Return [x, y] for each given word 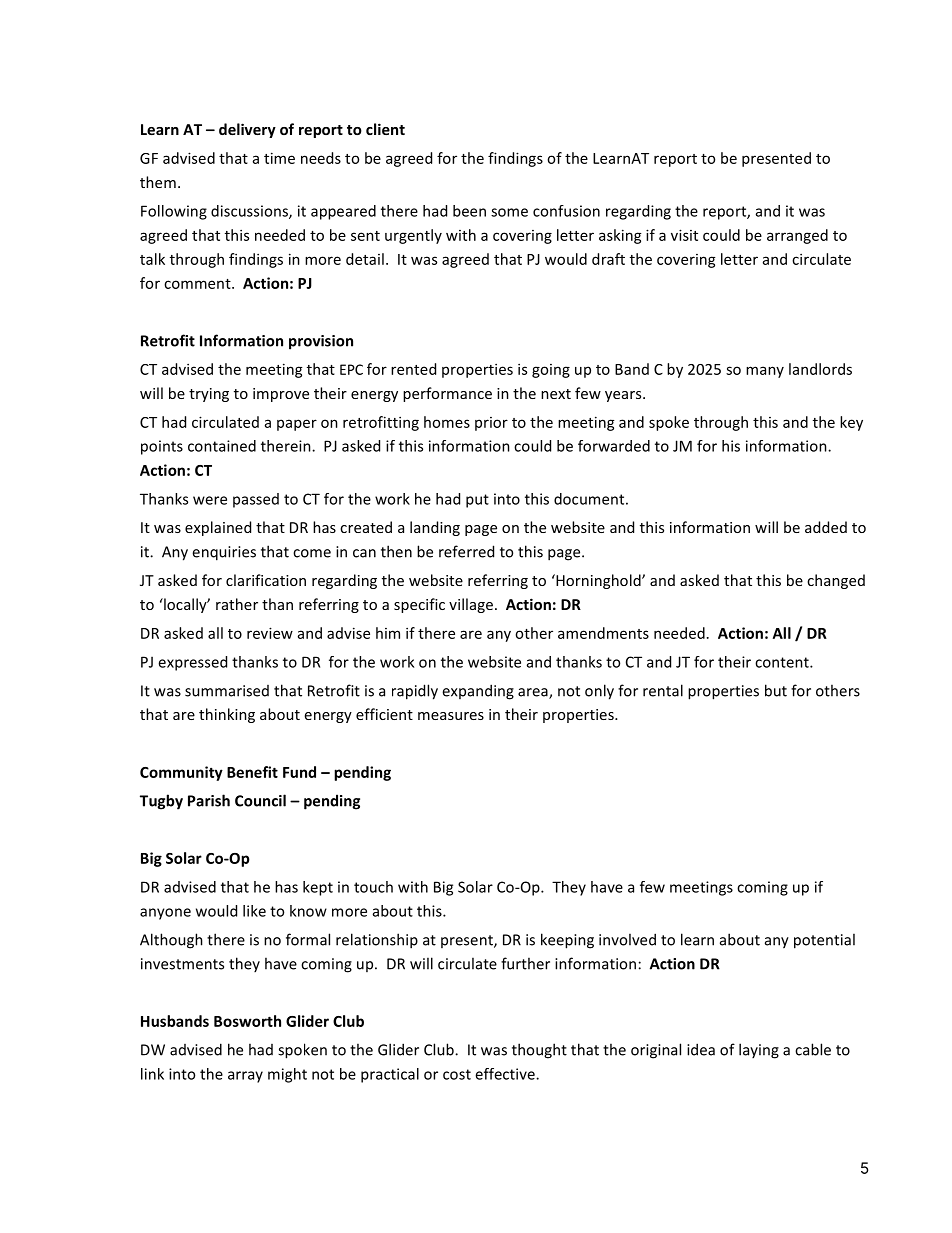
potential [824, 941]
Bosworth [247, 1021]
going [551, 371]
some [509, 212]
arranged [797, 236]
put [477, 501]
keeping [567, 941]
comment [198, 284]
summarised [227, 691]
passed [256, 500]
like [254, 911]
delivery [247, 130]
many [765, 372]
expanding [478, 692]
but [776, 690]
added [826, 527]
